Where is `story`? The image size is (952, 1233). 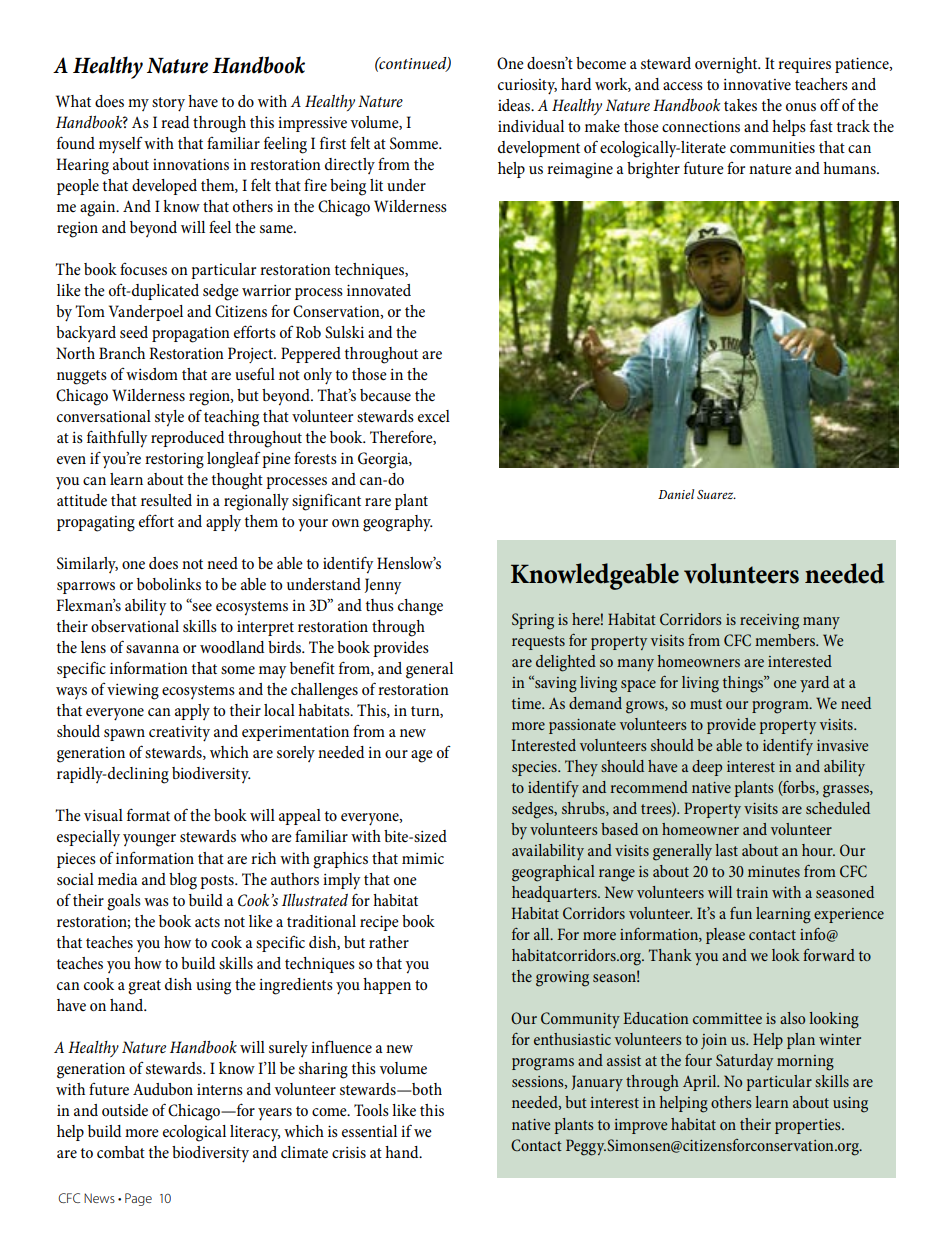 story is located at coordinates (168, 104).
